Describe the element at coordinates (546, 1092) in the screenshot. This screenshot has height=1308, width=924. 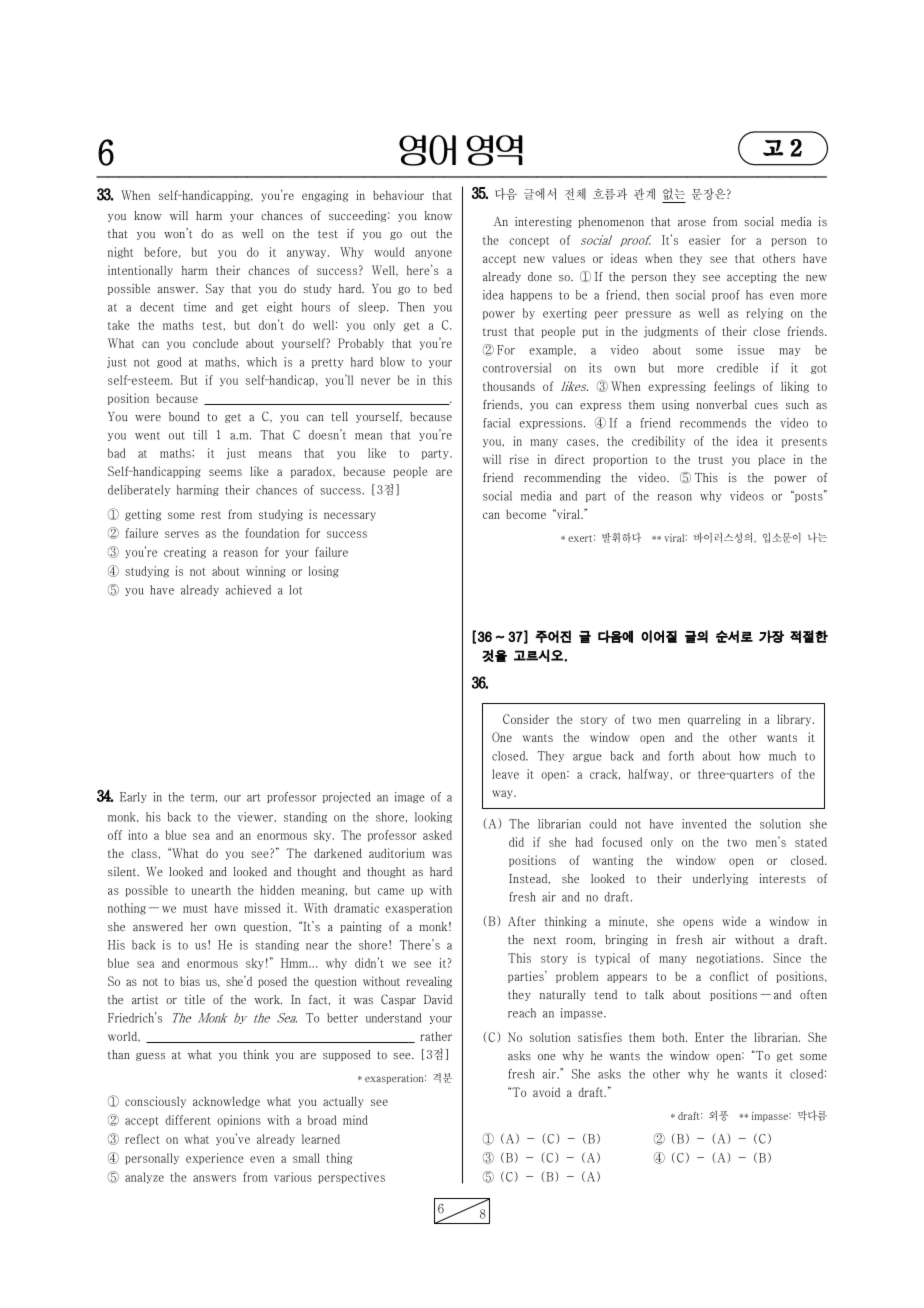
I see `avoid` at that location.
